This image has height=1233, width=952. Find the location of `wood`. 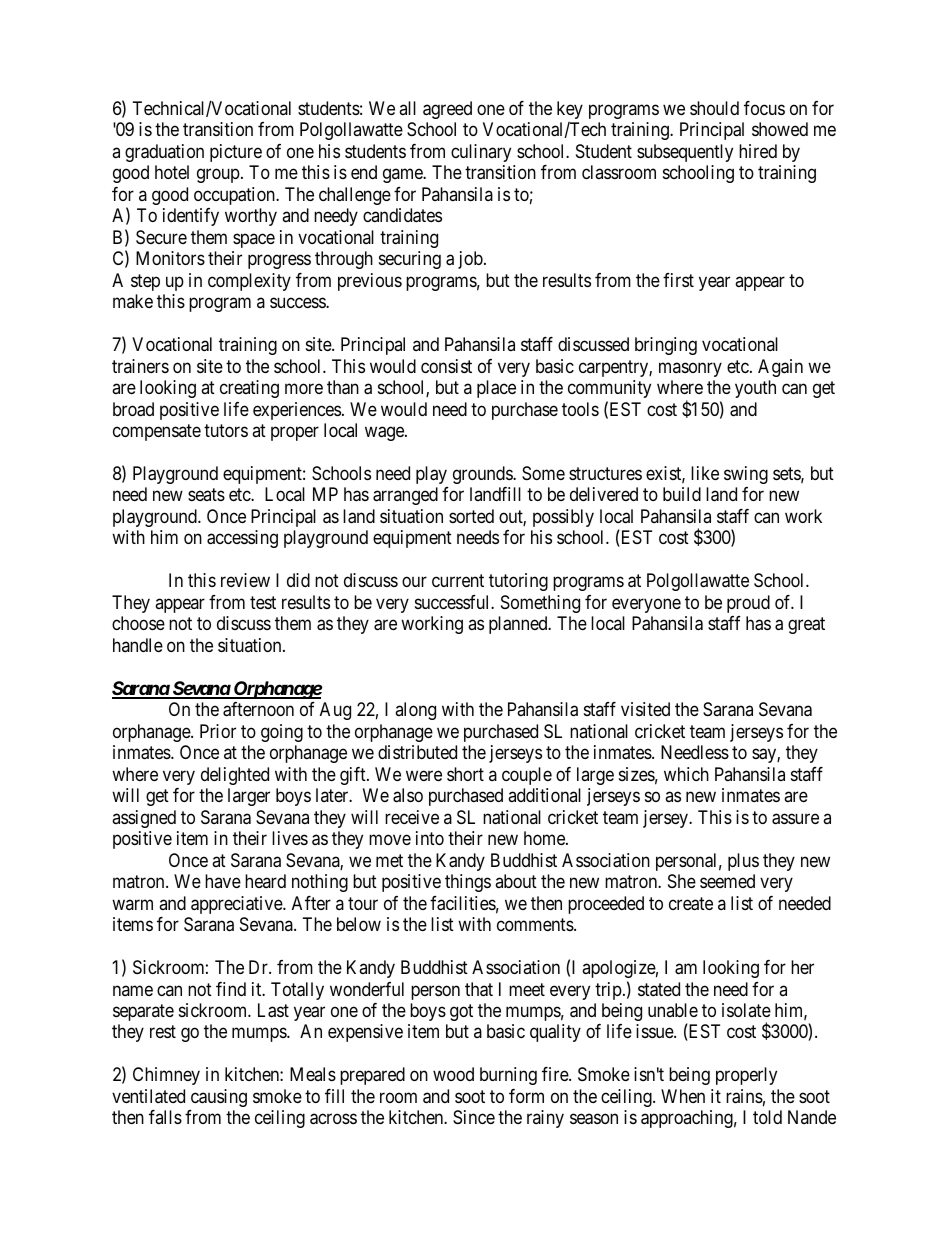

wood is located at coordinates (453, 1074).
